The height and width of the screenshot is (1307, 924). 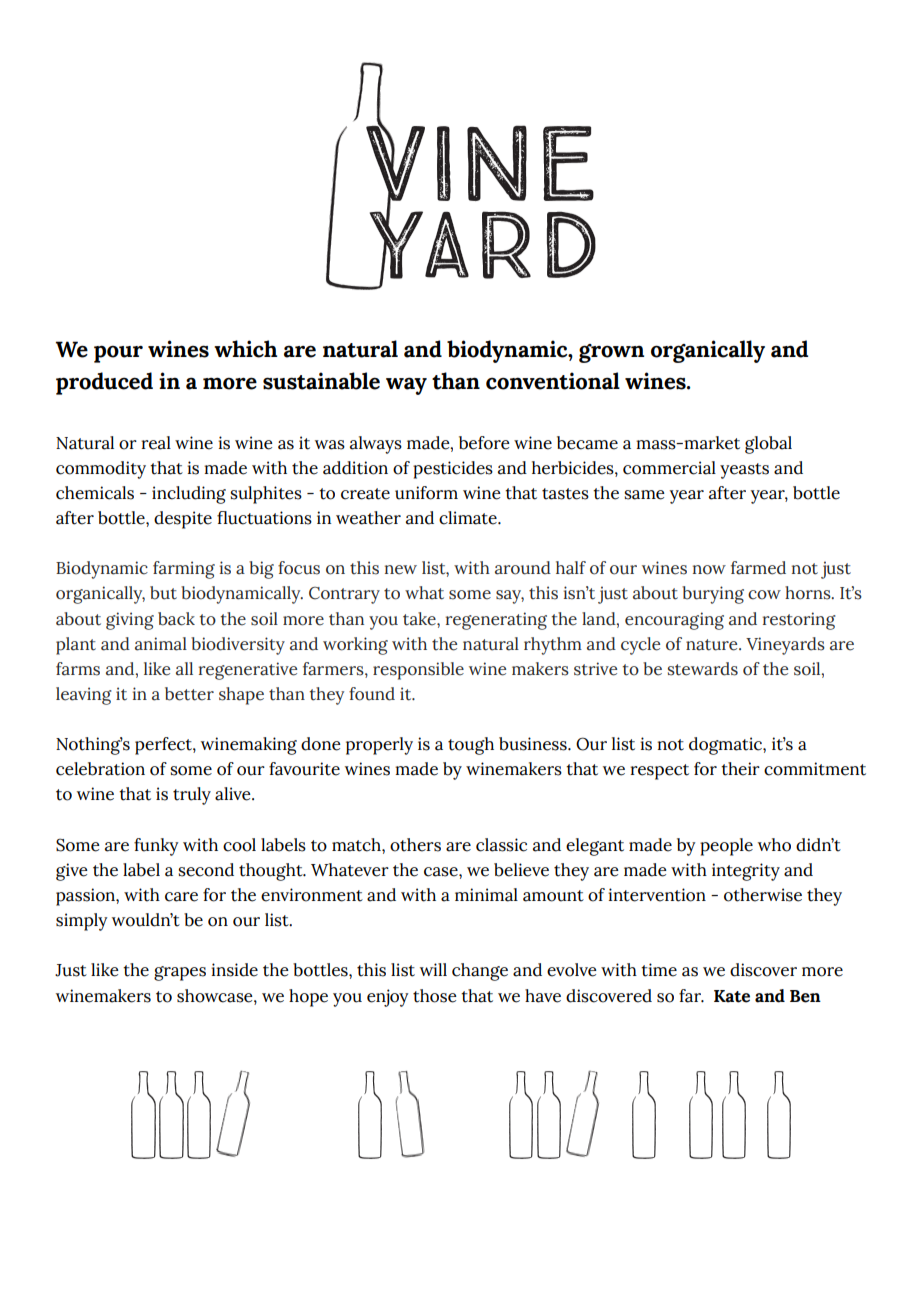 I want to click on people, so click(x=726, y=847).
